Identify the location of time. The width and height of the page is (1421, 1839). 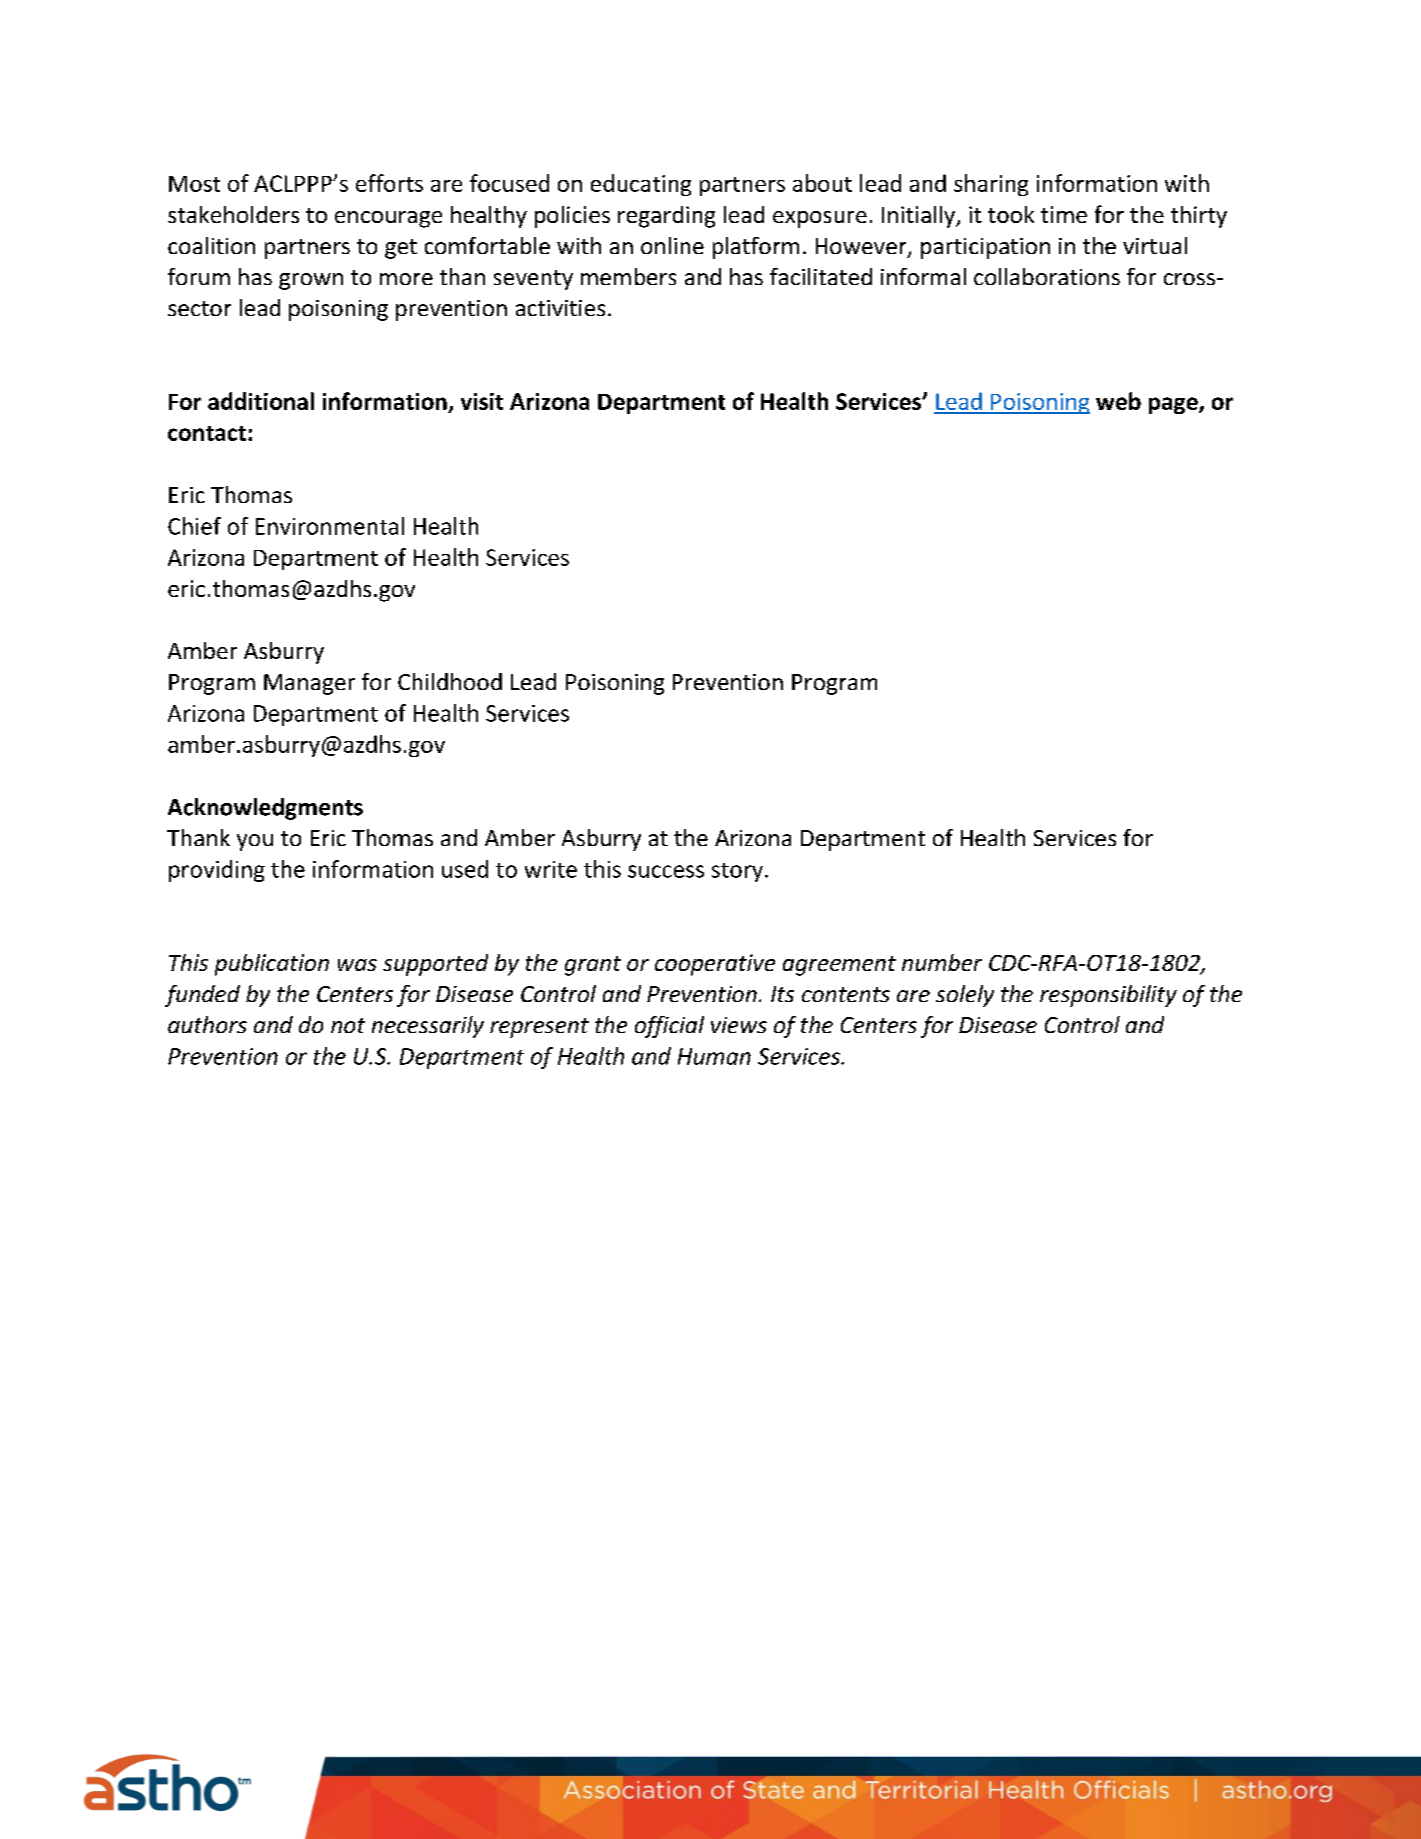
(1064, 214).
